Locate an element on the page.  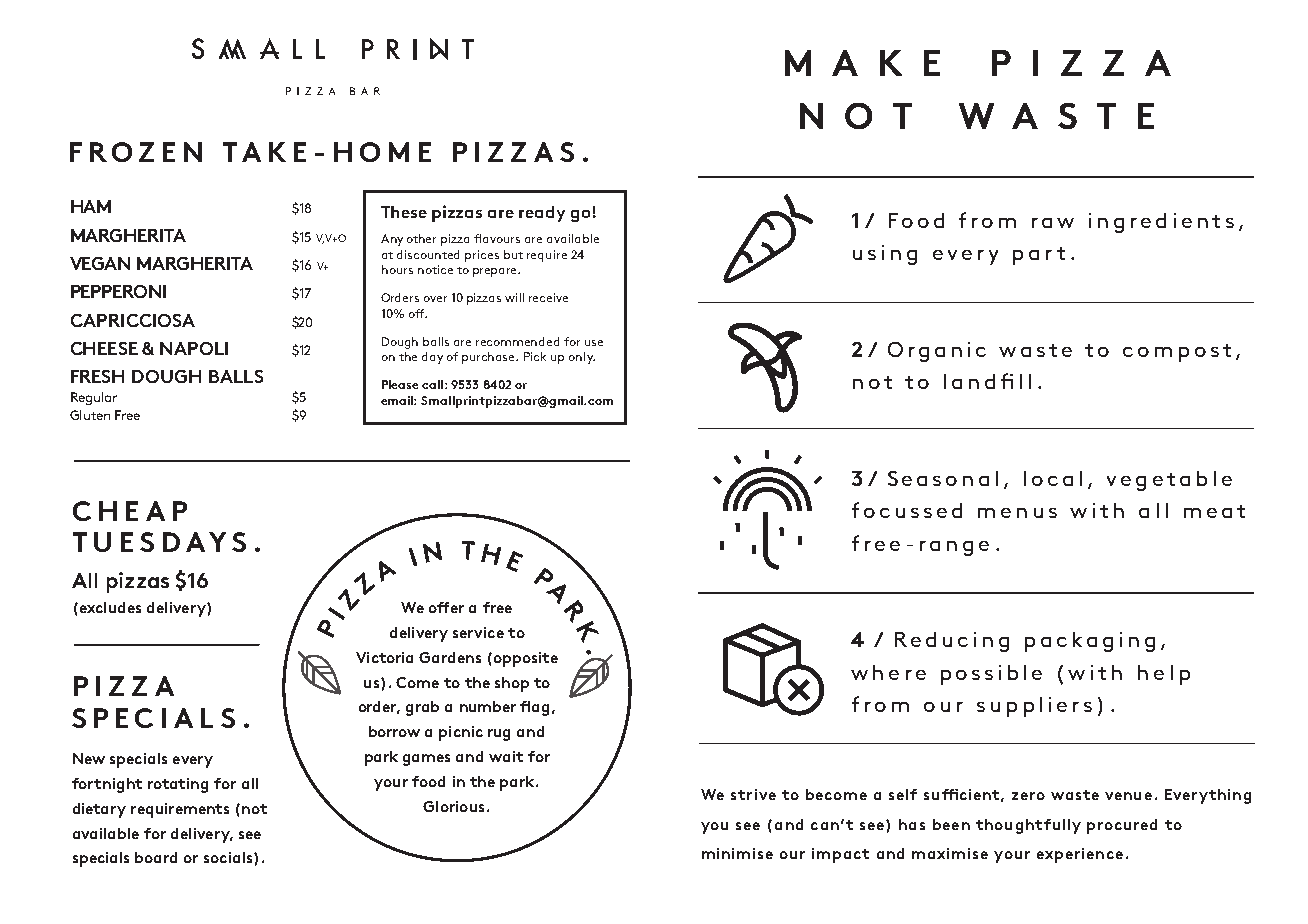
compost is located at coordinates (1177, 353).
